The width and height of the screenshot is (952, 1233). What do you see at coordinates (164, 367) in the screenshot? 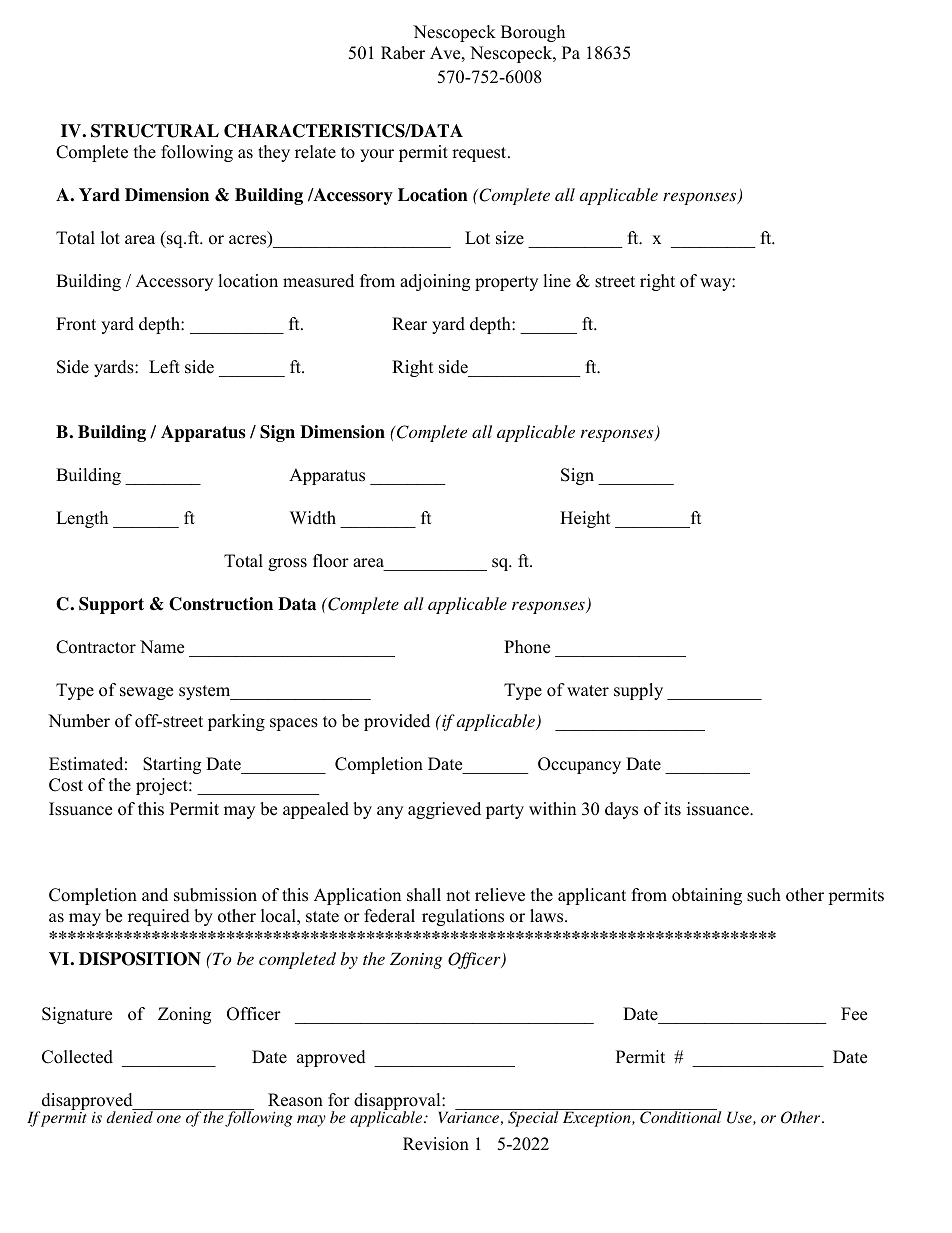
I see `Left` at bounding box center [164, 367].
